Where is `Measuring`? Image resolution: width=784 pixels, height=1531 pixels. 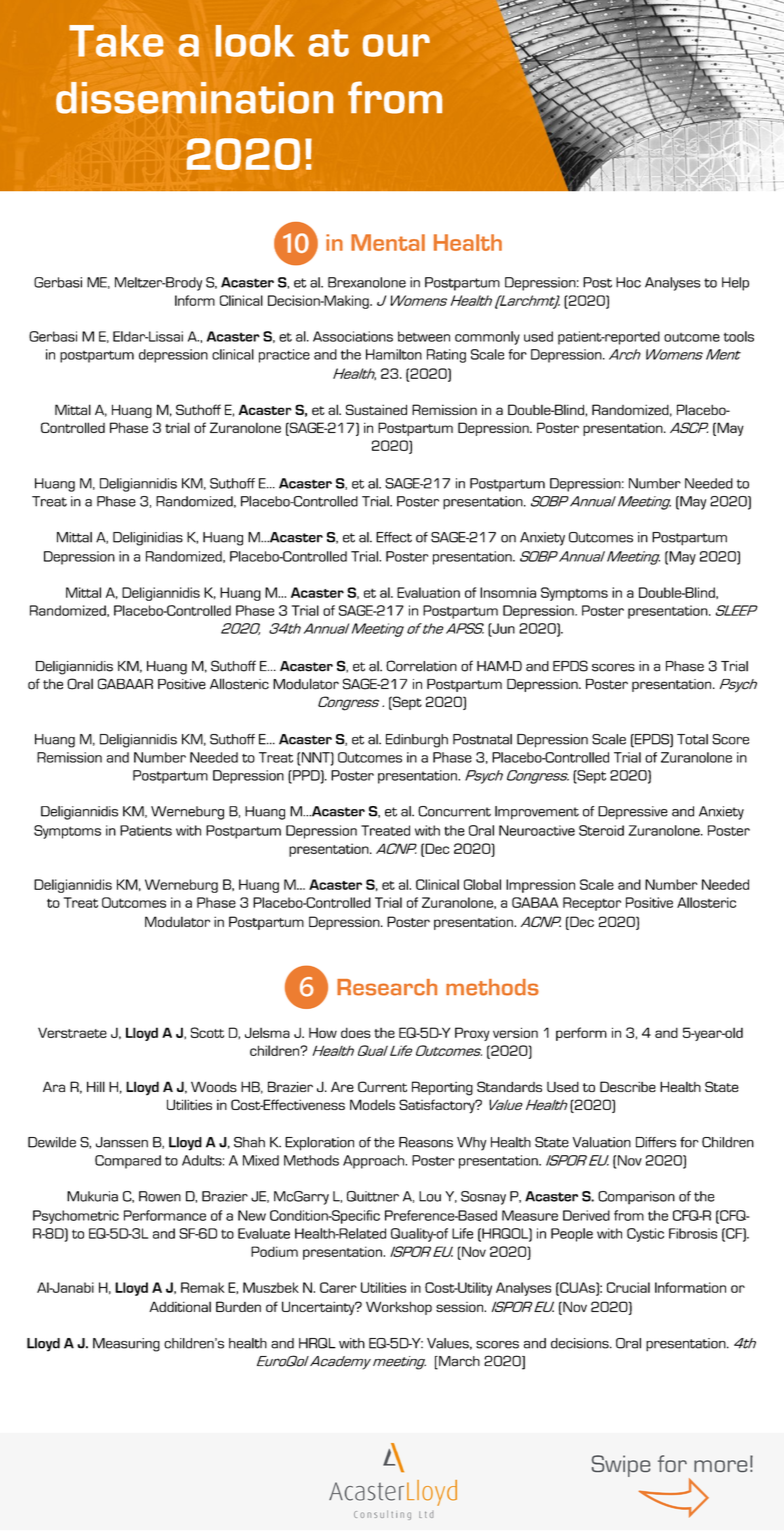 Measuring is located at coordinates (126, 1345).
